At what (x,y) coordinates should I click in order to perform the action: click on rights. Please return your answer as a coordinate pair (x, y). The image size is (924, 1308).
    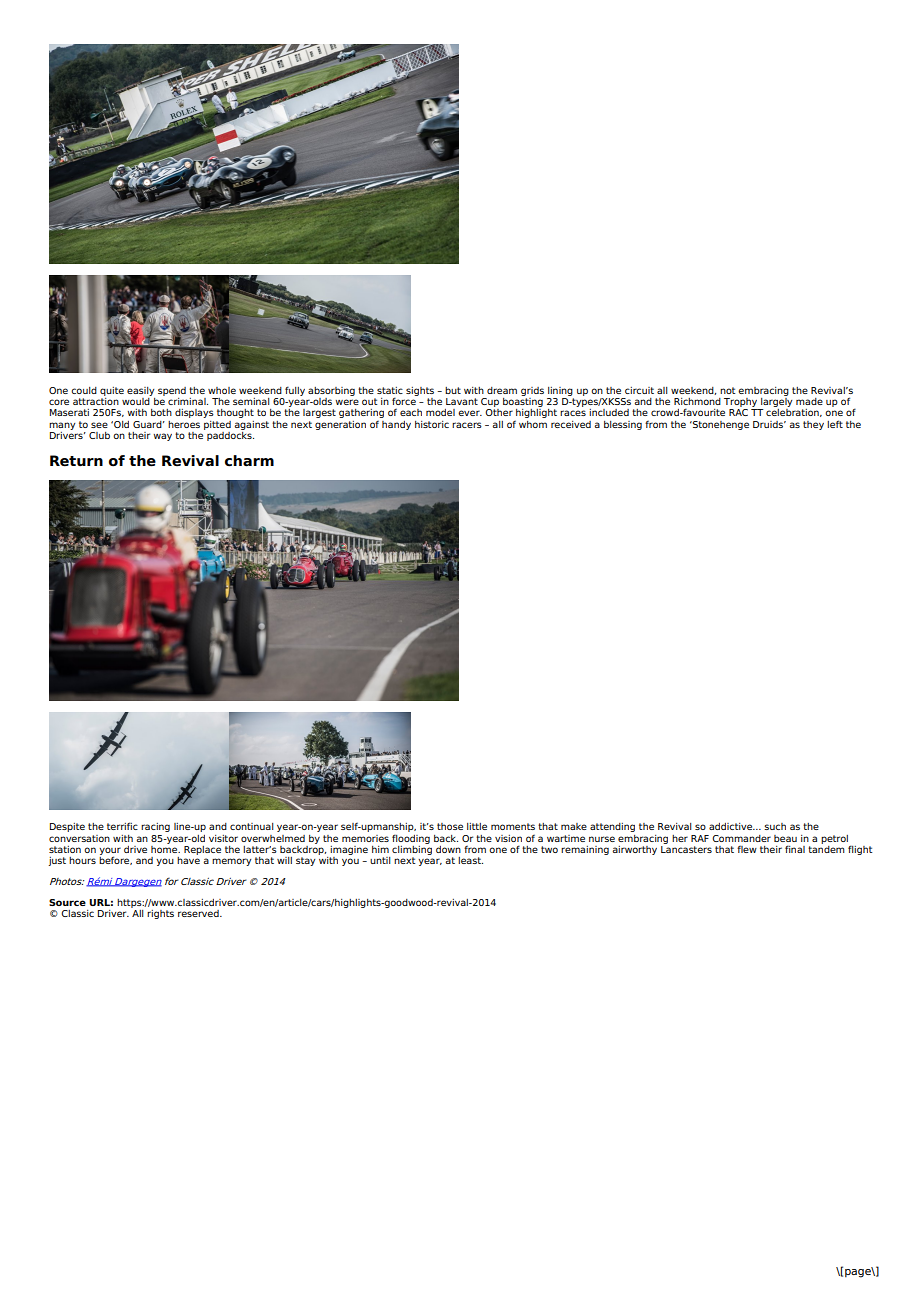
    Looking at the image, I should click on (160, 914).
